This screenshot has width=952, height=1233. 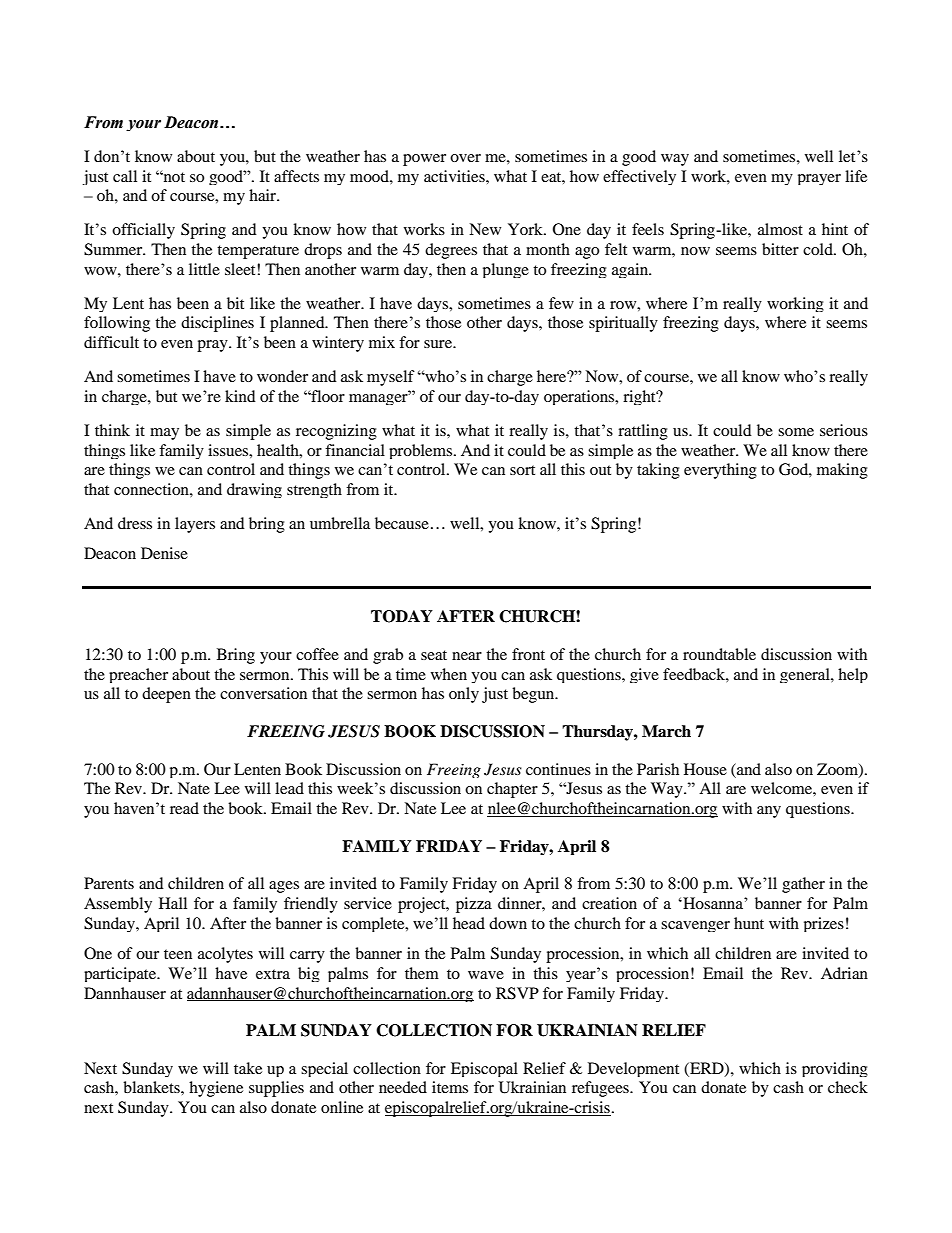 I want to click on almost, so click(x=780, y=229).
